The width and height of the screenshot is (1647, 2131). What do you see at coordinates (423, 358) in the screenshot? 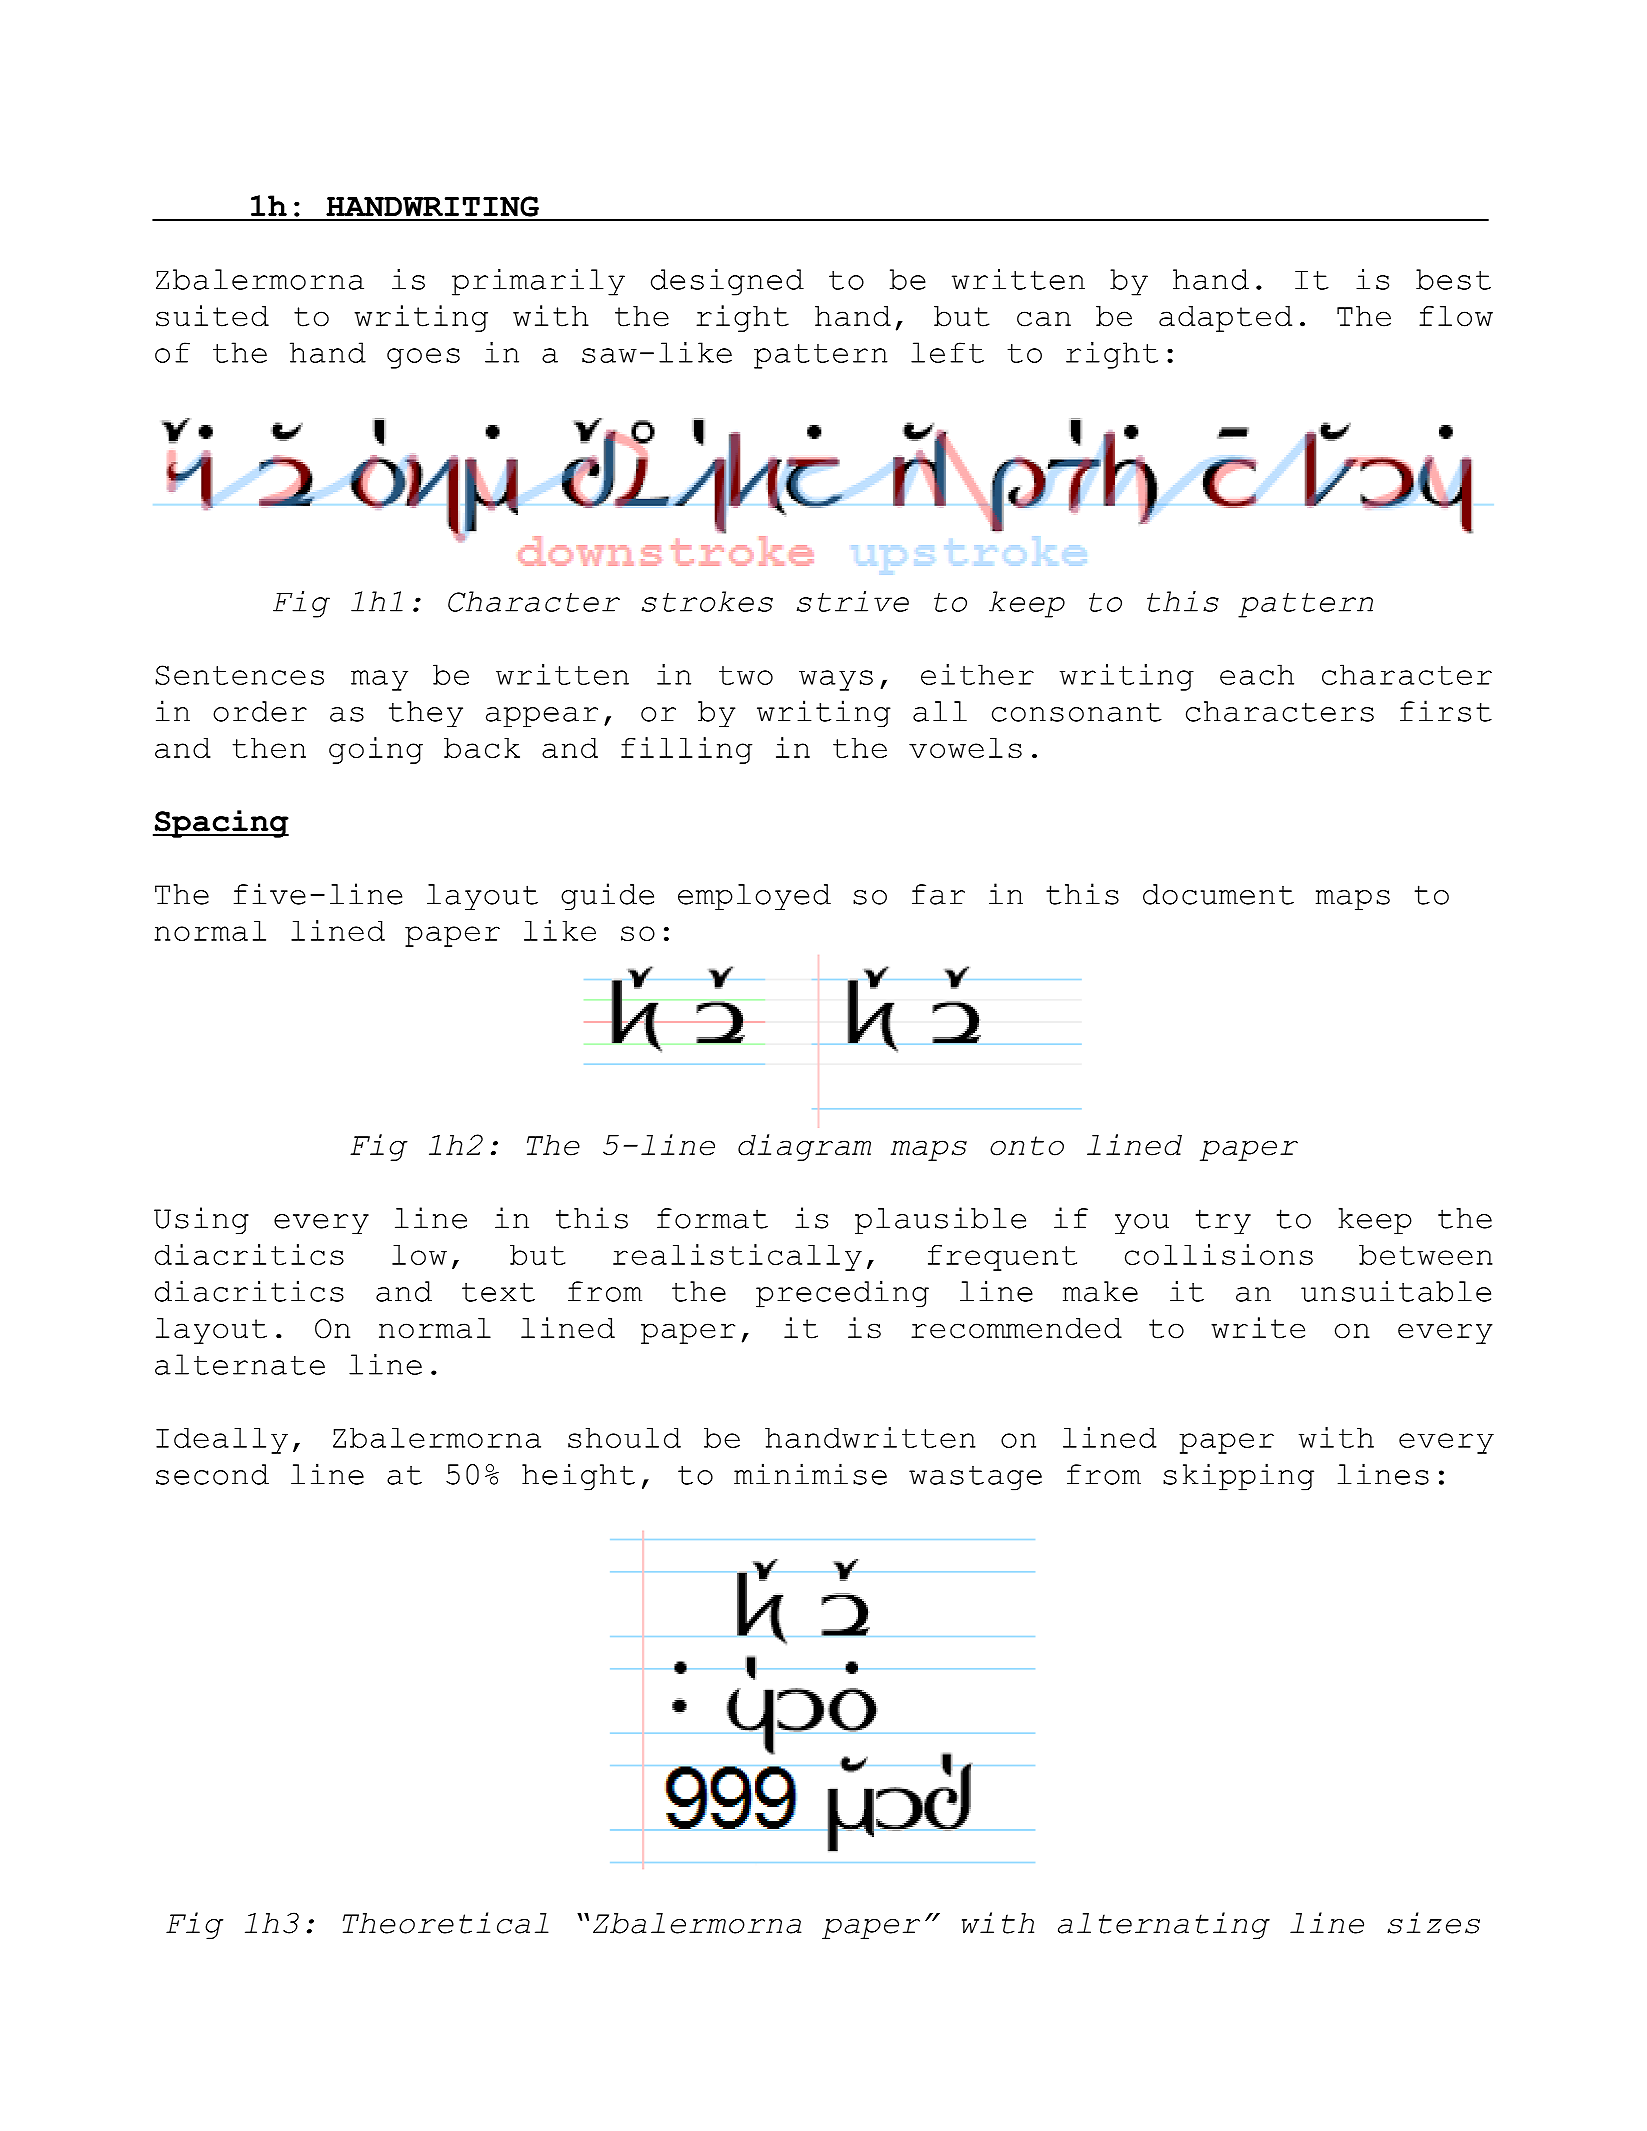
I see `goes` at bounding box center [423, 358].
